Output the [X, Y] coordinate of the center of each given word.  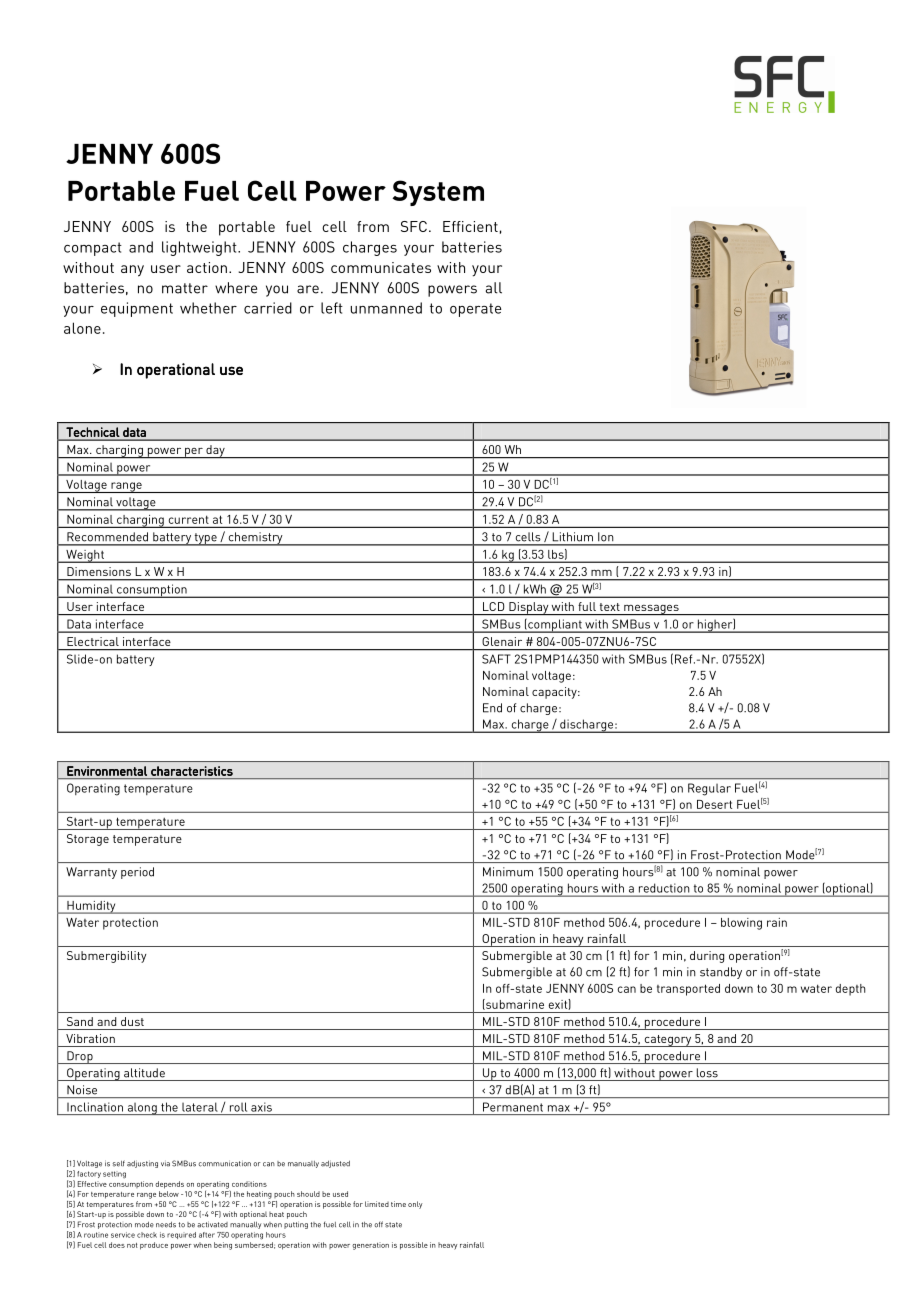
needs [166, 1225]
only [415, 1205]
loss [707, 1073]
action [207, 267]
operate [476, 310]
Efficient [470, 226]
